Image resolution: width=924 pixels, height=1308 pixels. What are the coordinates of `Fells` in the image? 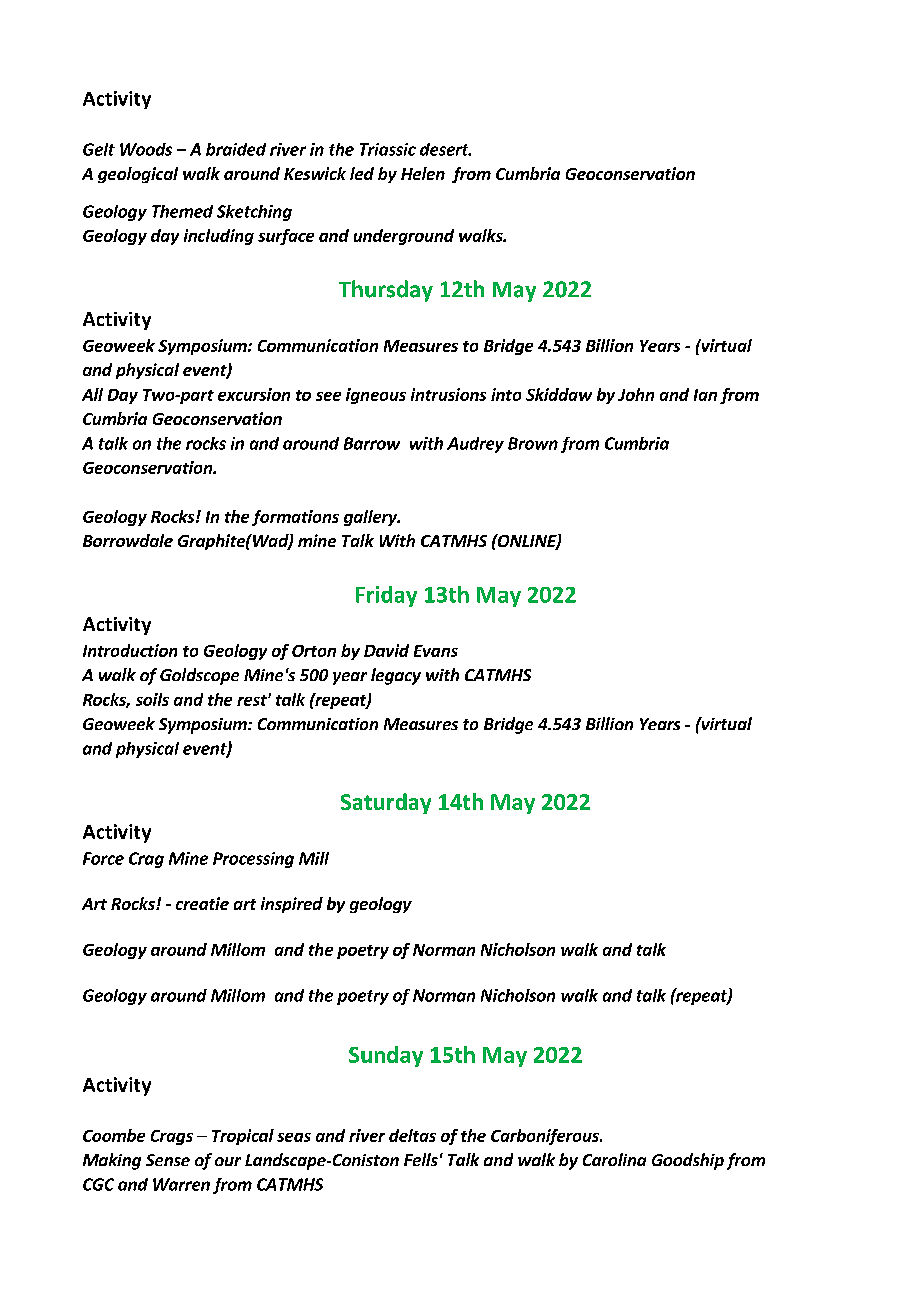 It's located at (421, 1159).
